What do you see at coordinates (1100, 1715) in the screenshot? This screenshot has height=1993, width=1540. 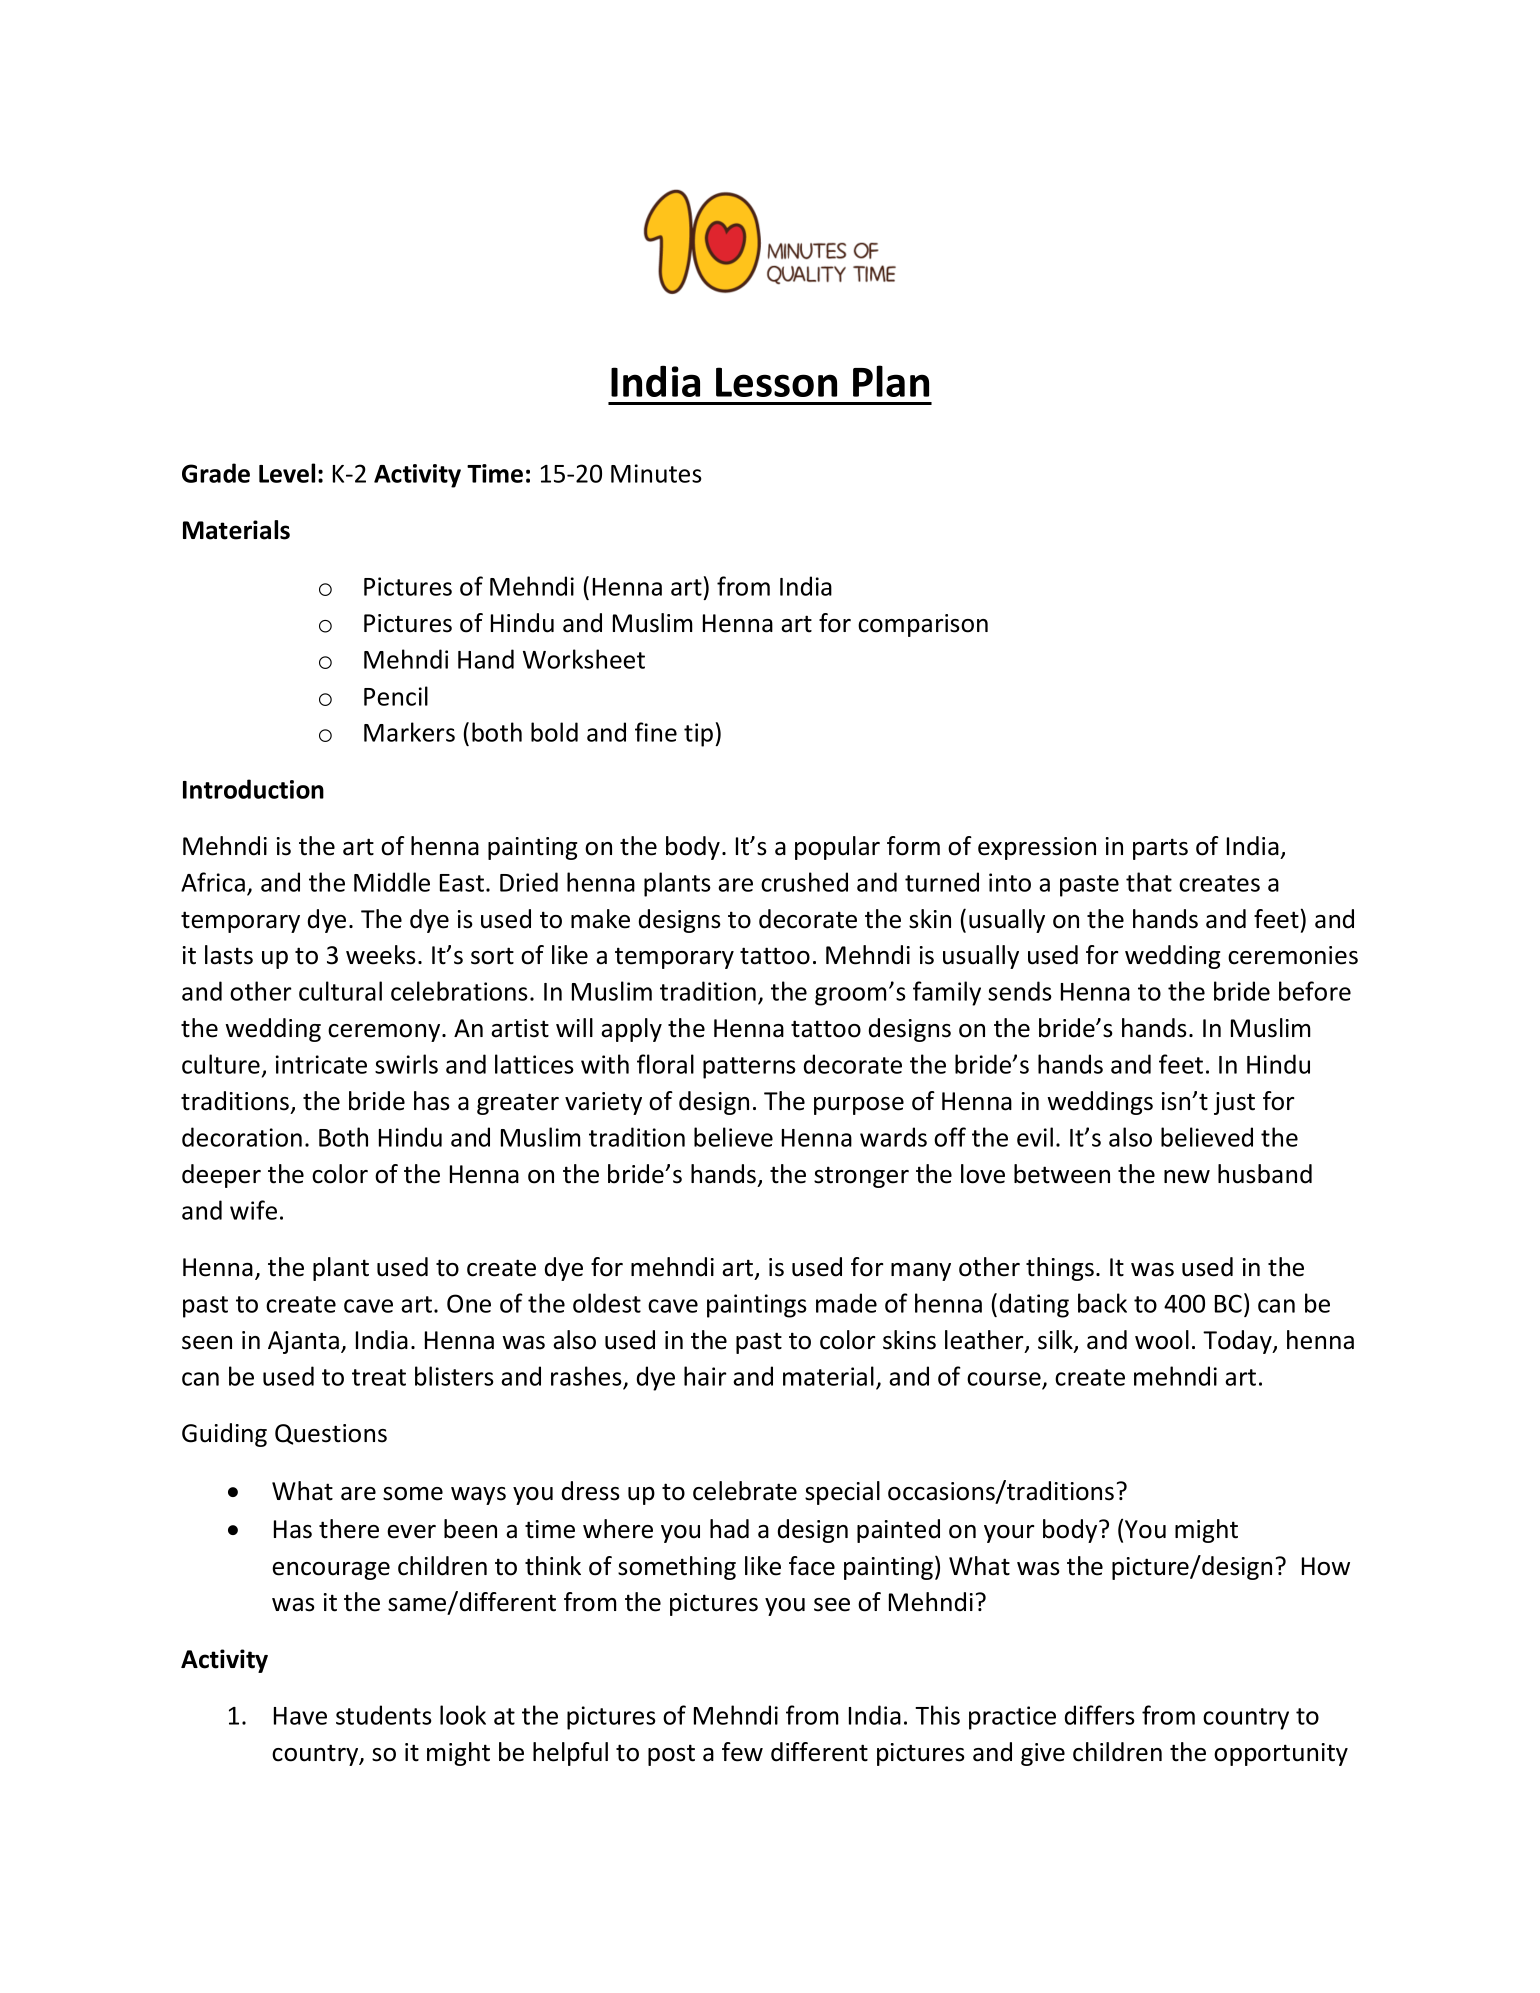 I see `differs` at bounding box center [1100, 1715].
